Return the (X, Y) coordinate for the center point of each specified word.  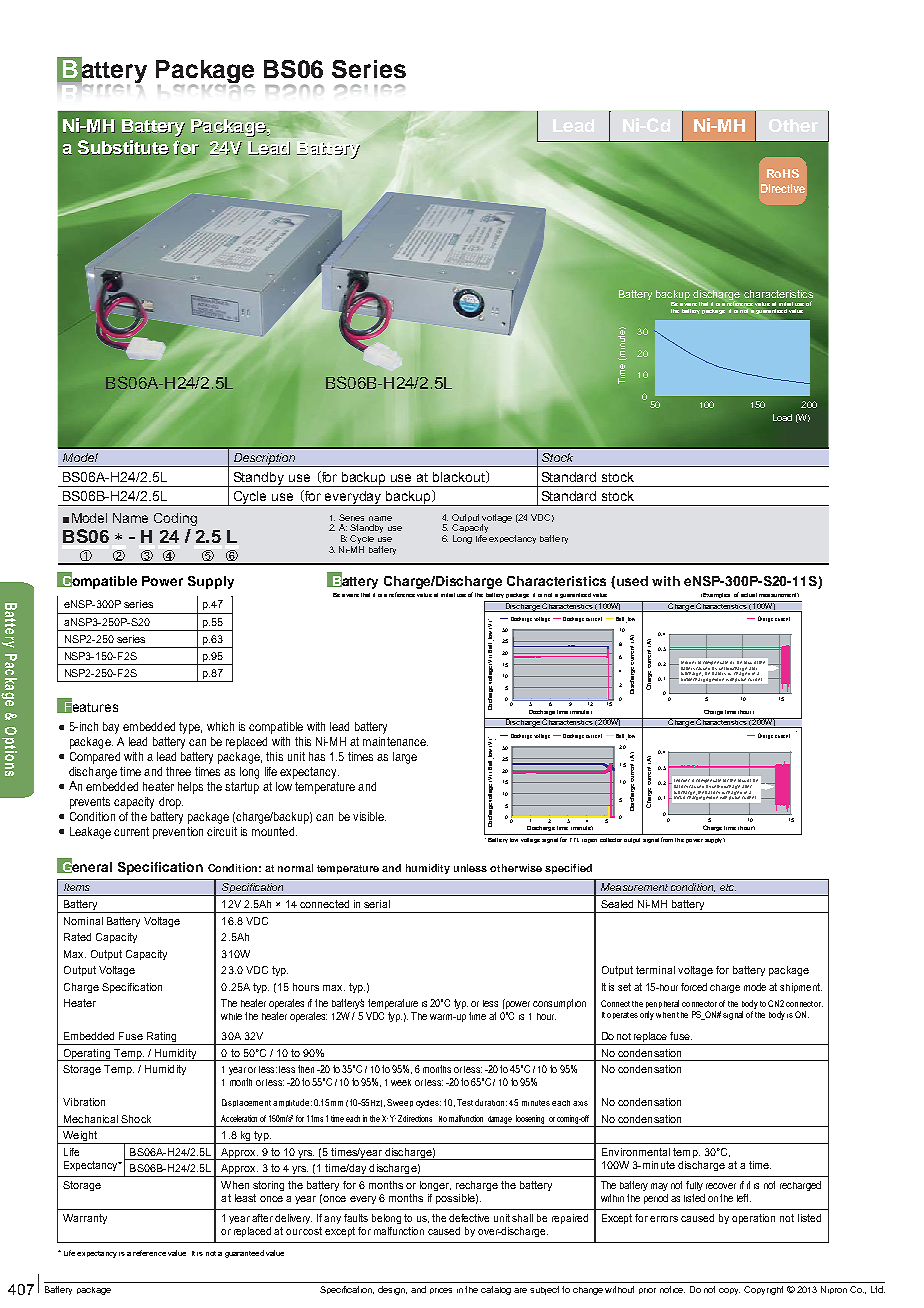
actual (749, 595)
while (231, 1016)
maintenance (395, 741)
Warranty (85, 1219)
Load (782, 417)
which (220, 726)
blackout (460, 477)
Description (265, 460)
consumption (559, 1004)
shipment (801, 988)
